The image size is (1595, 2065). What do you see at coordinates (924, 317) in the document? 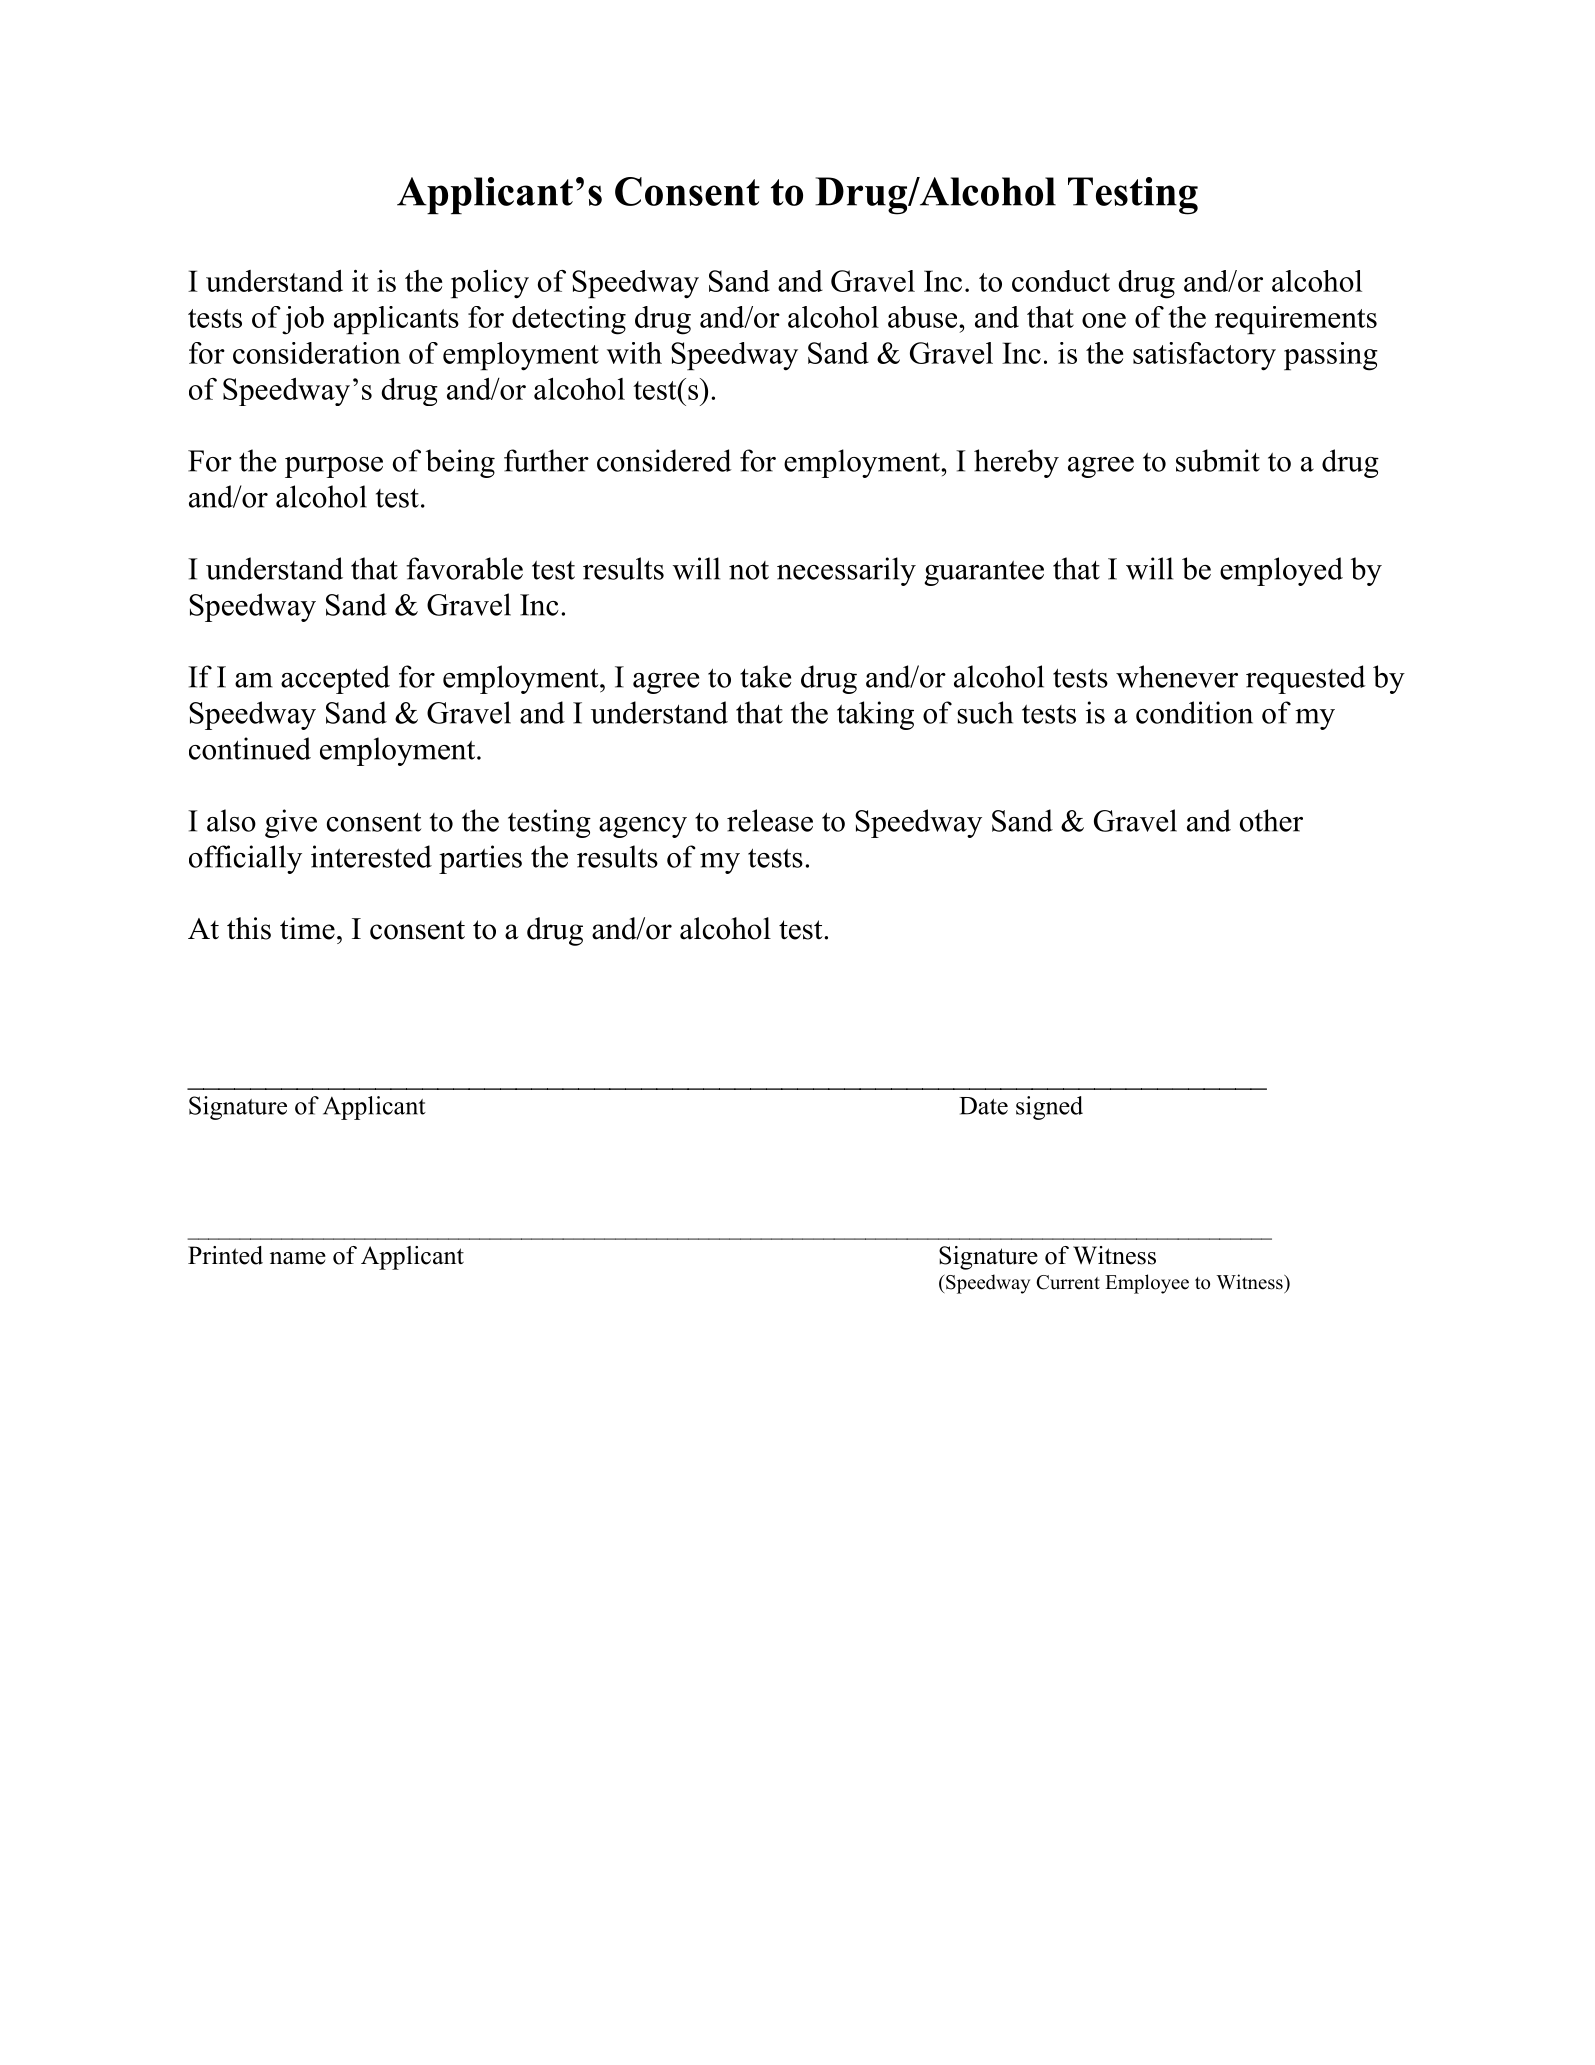
I see `abuse` at bounding box center [924, 317].
